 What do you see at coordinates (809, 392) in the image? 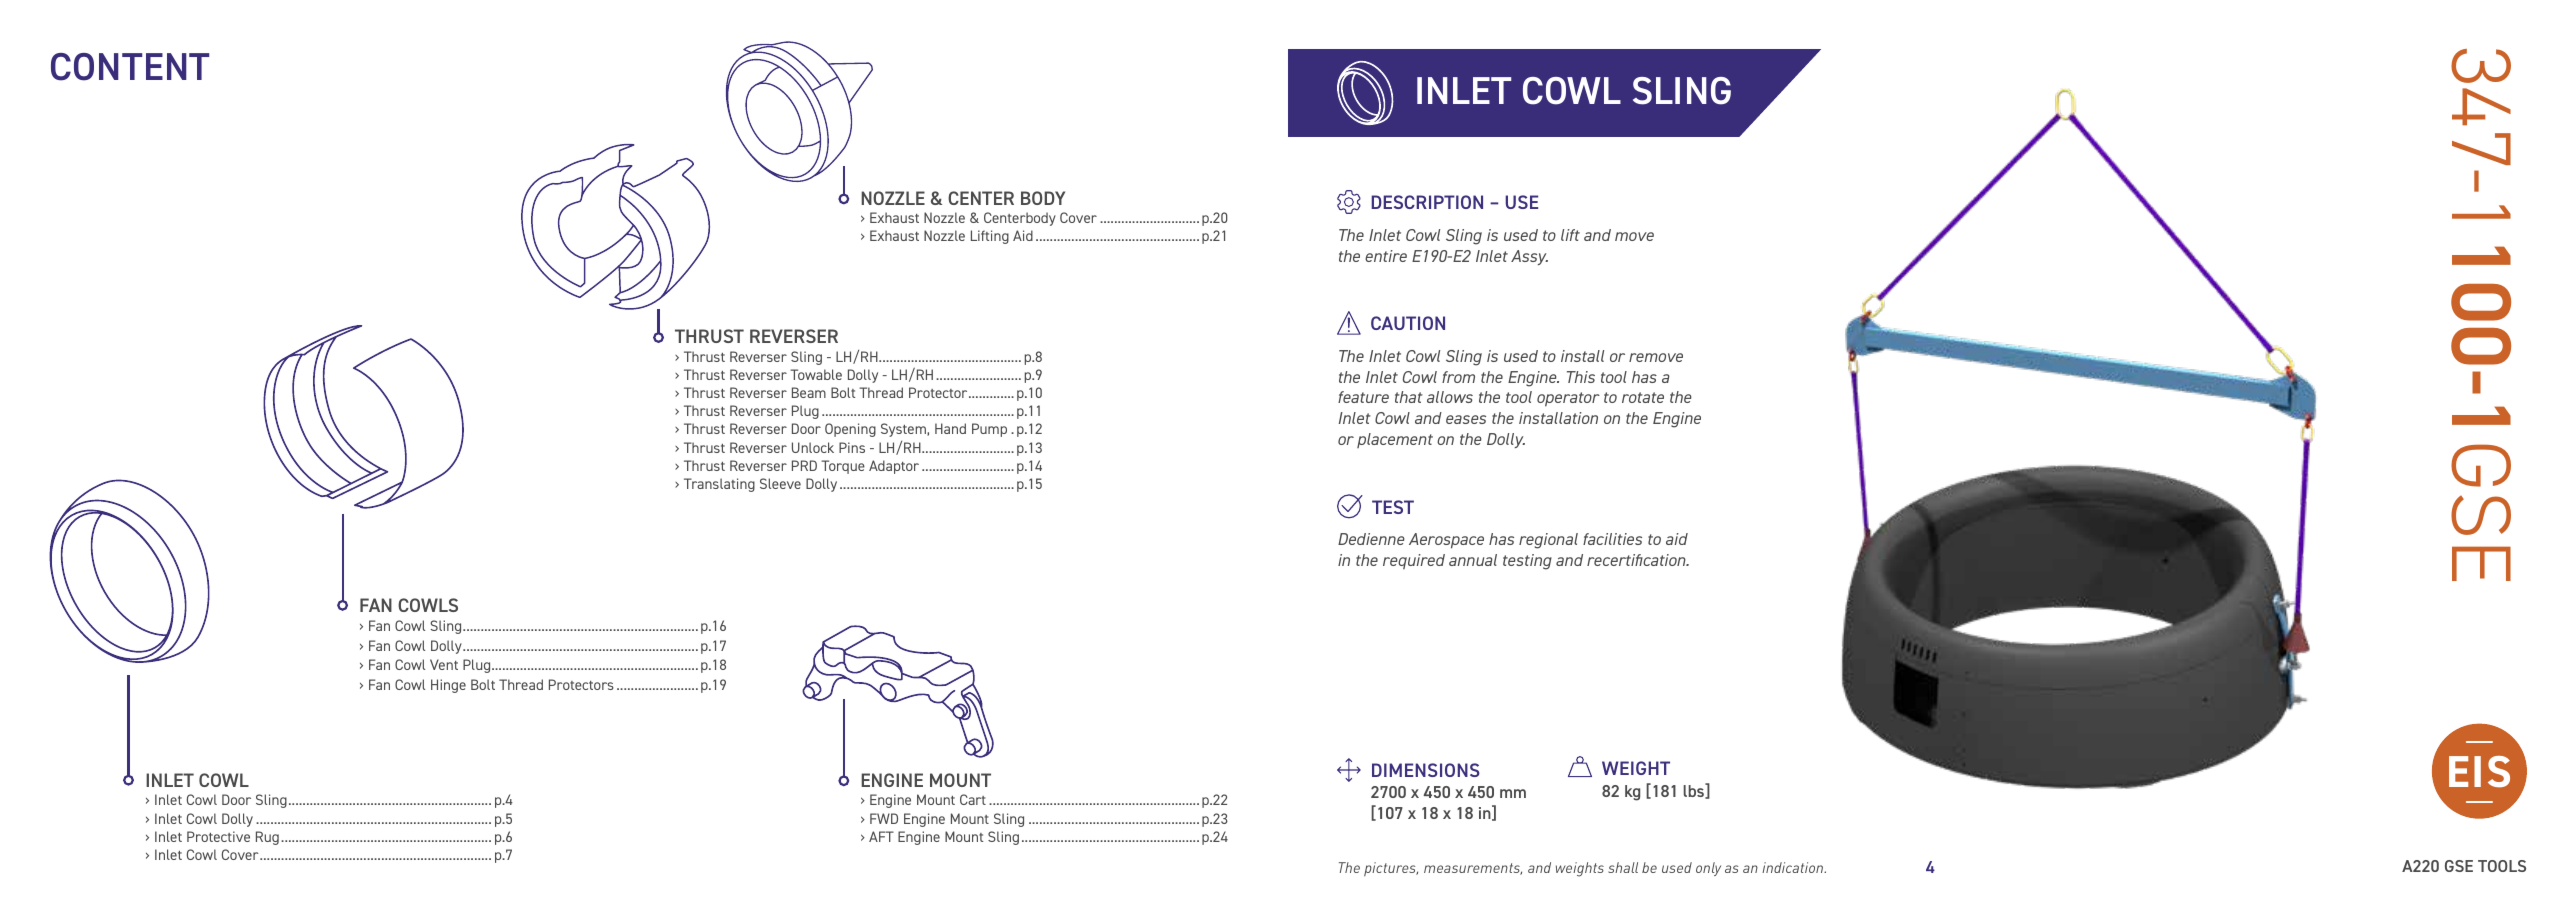
I see `Beam` at bounding box center [809, 392].
